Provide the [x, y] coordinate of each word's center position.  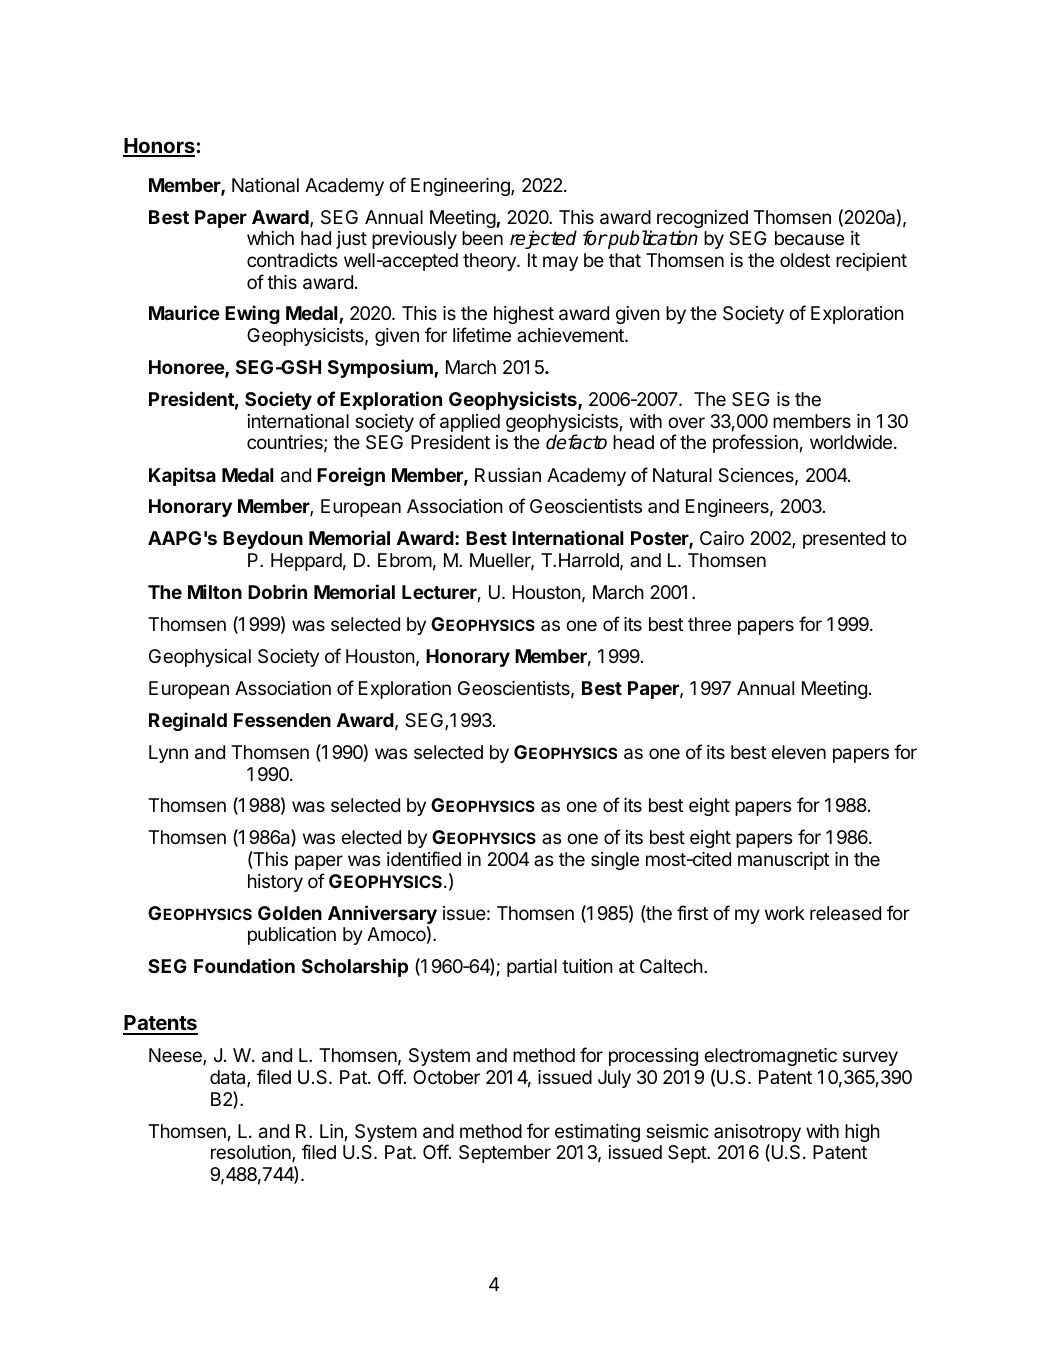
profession [755, 443]
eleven [798, 752]
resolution [252, 1153]
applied [470, 423]
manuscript [783, 861]
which [270, 238]
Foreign [351, 476]
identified [424, 858]
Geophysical [200, 658]
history [275, 883]
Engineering [461, 187]
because [809, 238]
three [709, 624]
